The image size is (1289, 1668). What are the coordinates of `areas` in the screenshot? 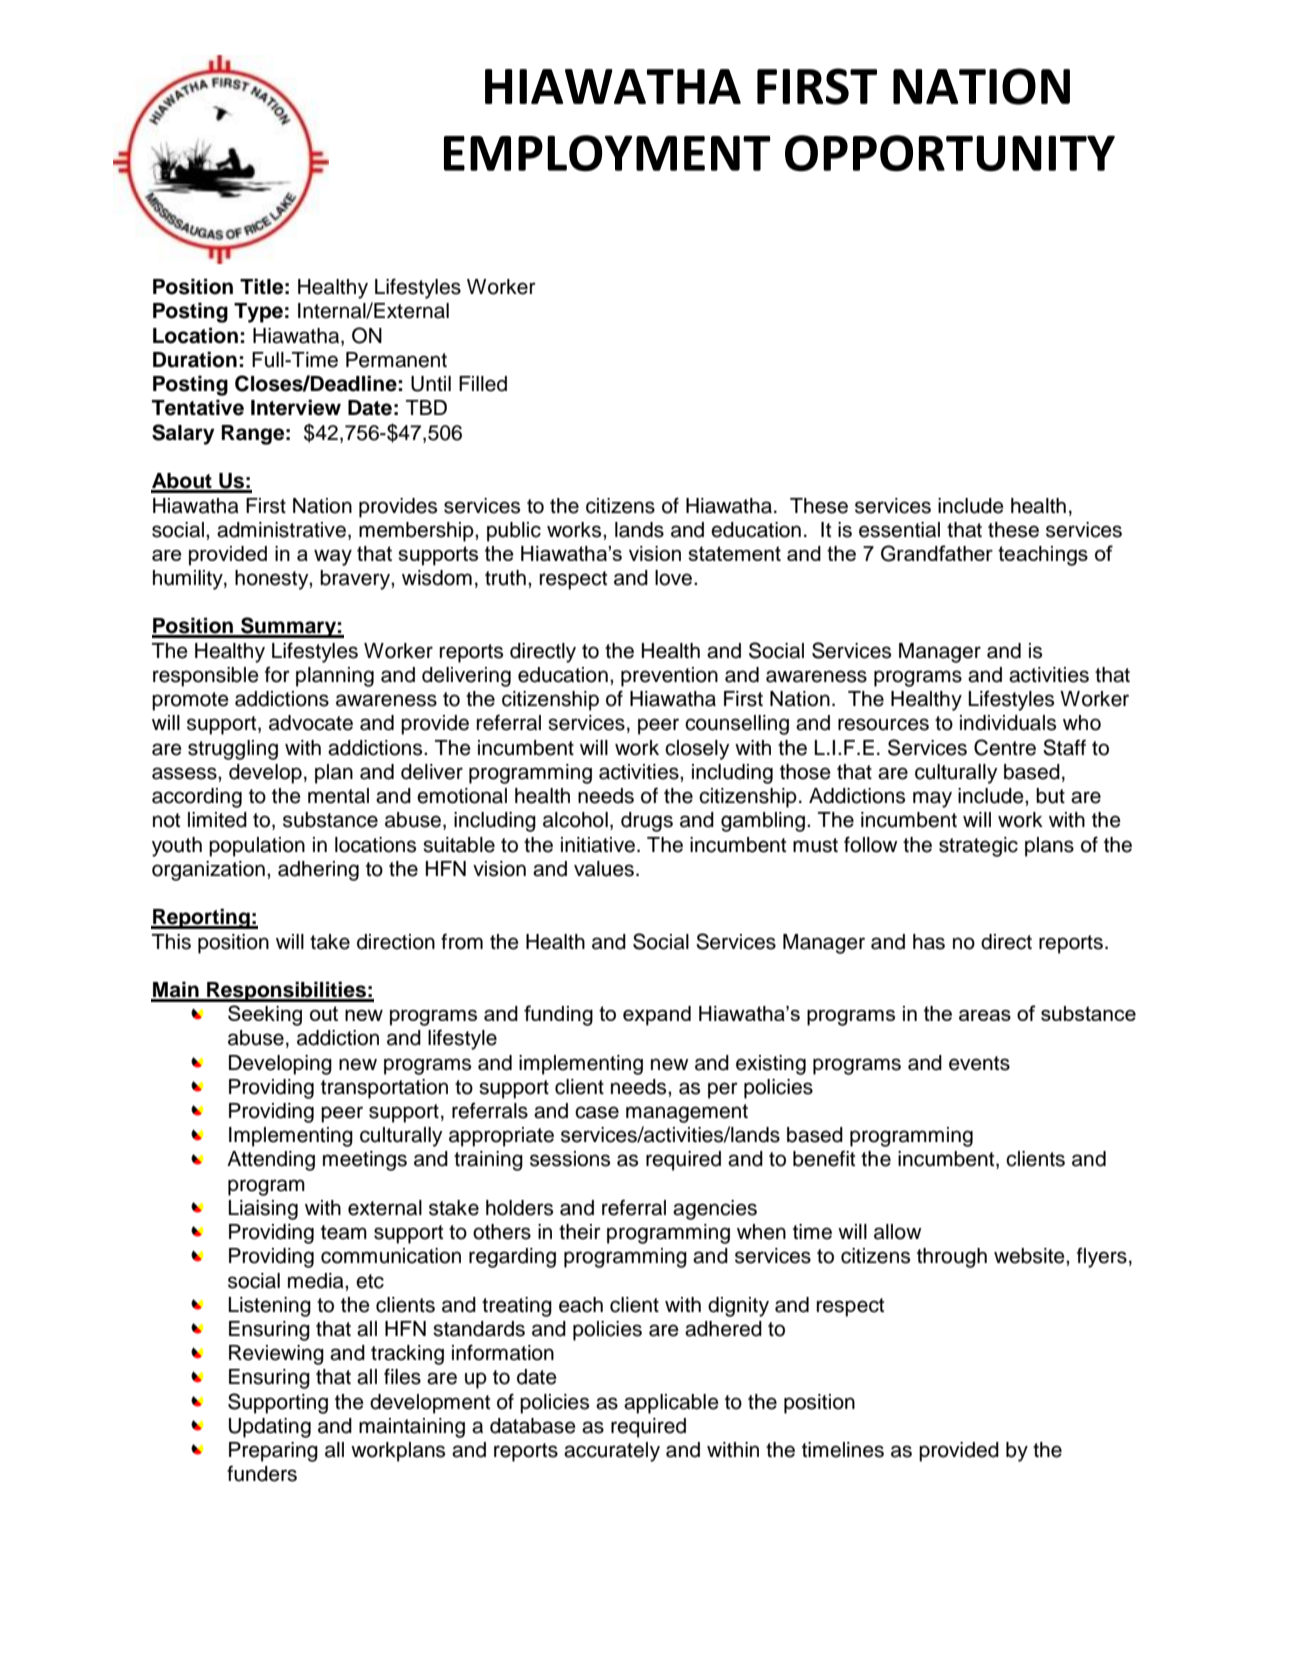 It's located at (985, 1015).
